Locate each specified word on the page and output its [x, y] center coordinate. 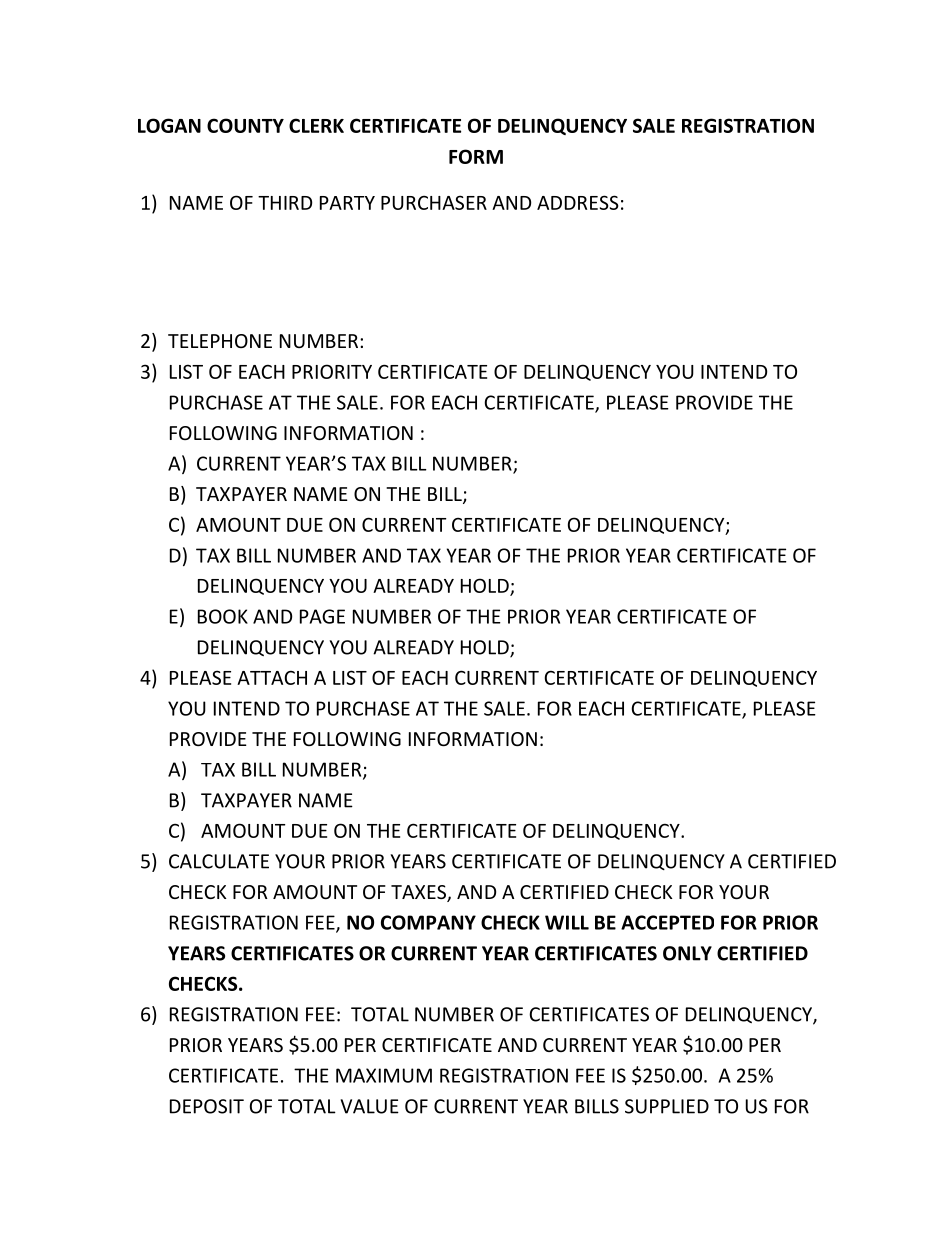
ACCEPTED [667, 922]
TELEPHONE [220, 341]
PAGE [322, 616]
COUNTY [245, 125]
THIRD [285, 203]
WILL [567, 922]
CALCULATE [219, 861]
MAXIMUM [384, 1075]
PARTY [347, 203]
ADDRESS [578, 202]
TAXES [419, 893]
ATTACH [272, 677]
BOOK [223, 616]
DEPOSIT [207, 1106]
